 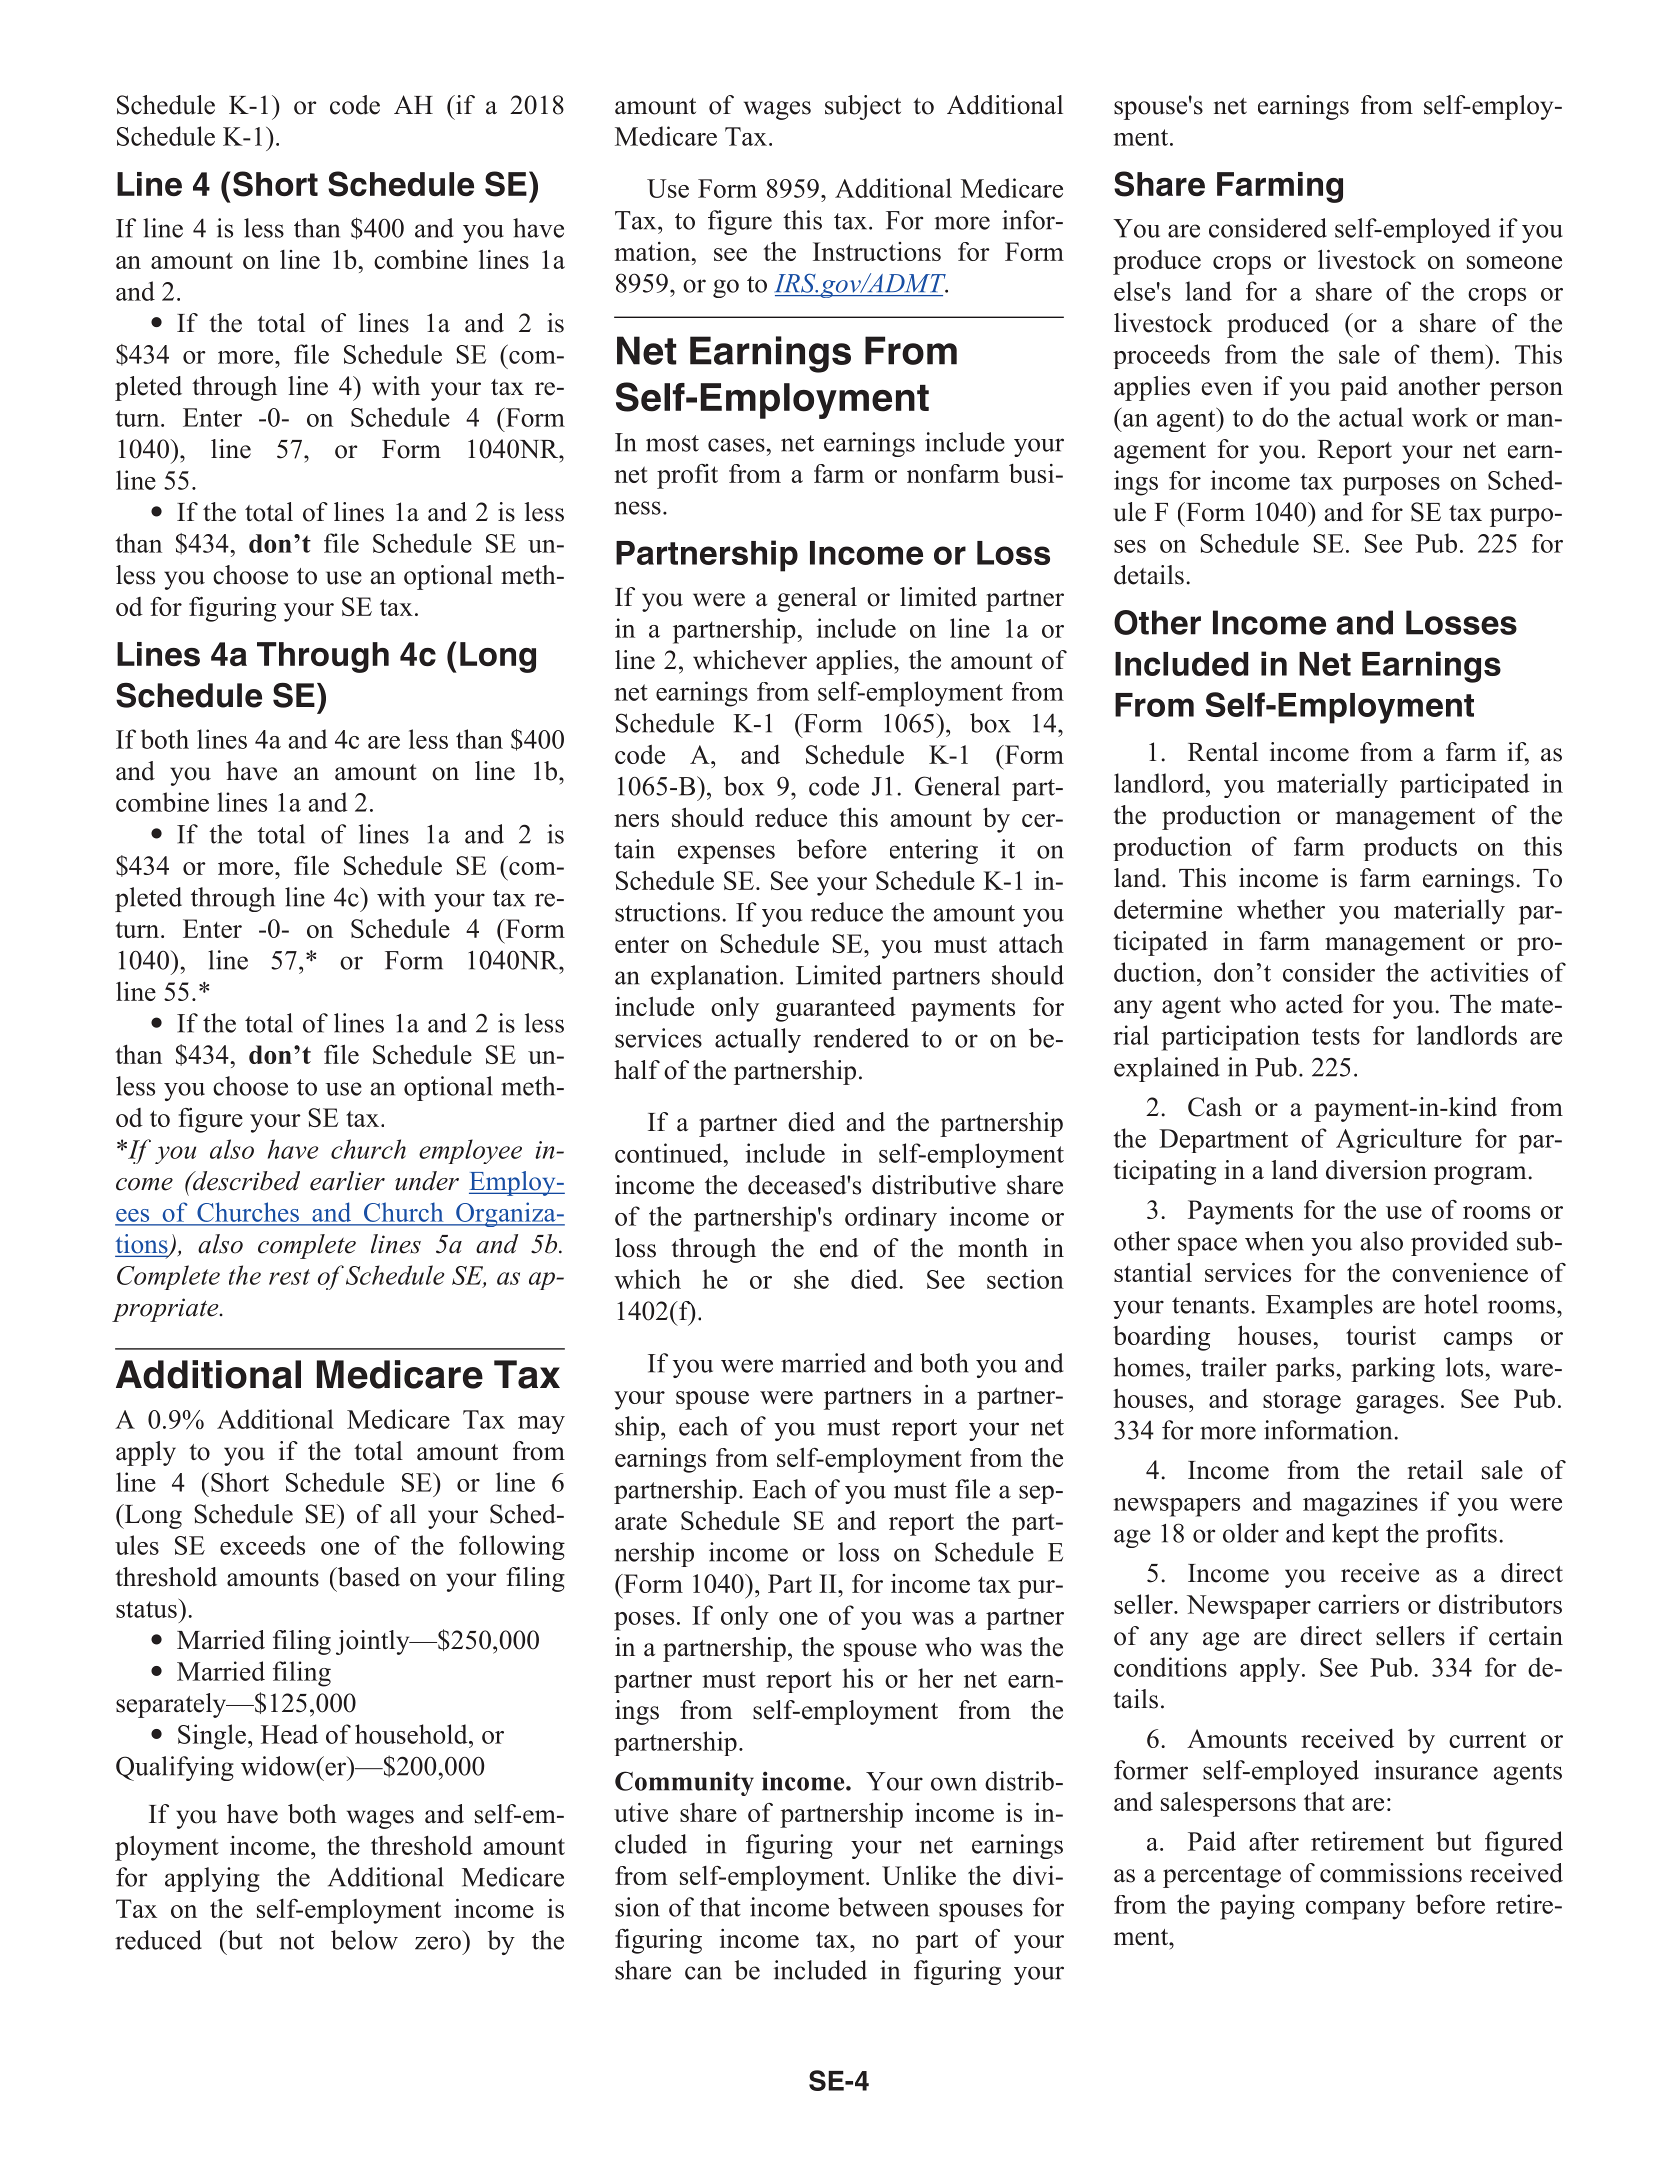 I want to click on someone, so click(x=1514, y=262).
